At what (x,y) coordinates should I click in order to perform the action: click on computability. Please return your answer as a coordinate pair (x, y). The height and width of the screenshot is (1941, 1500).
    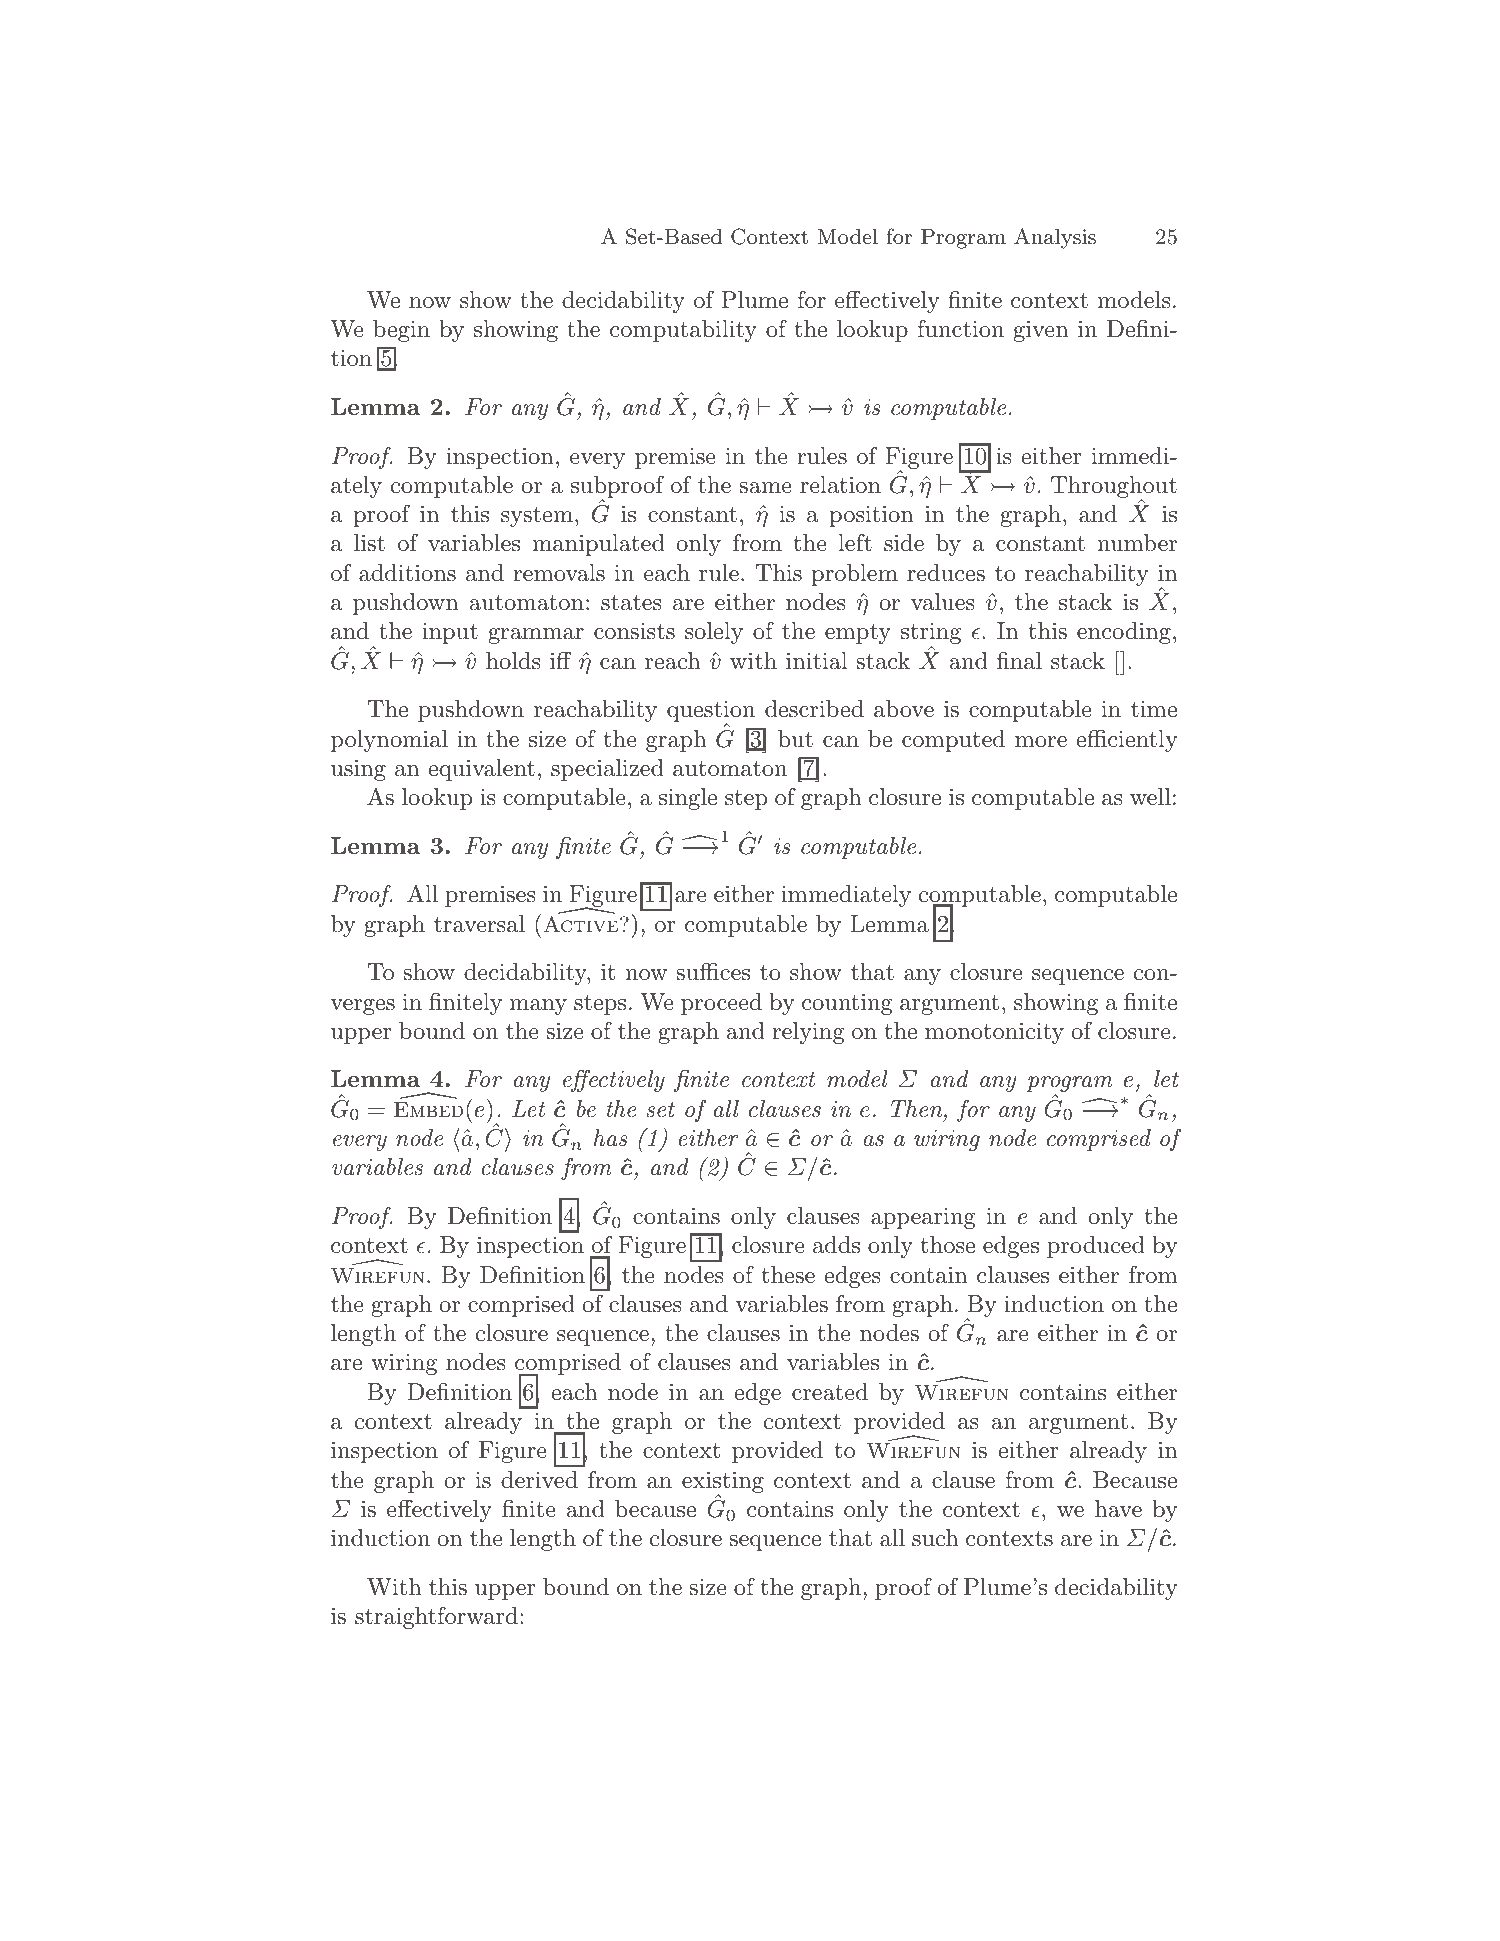
    Looking at the image, I should click on (683, 331).
